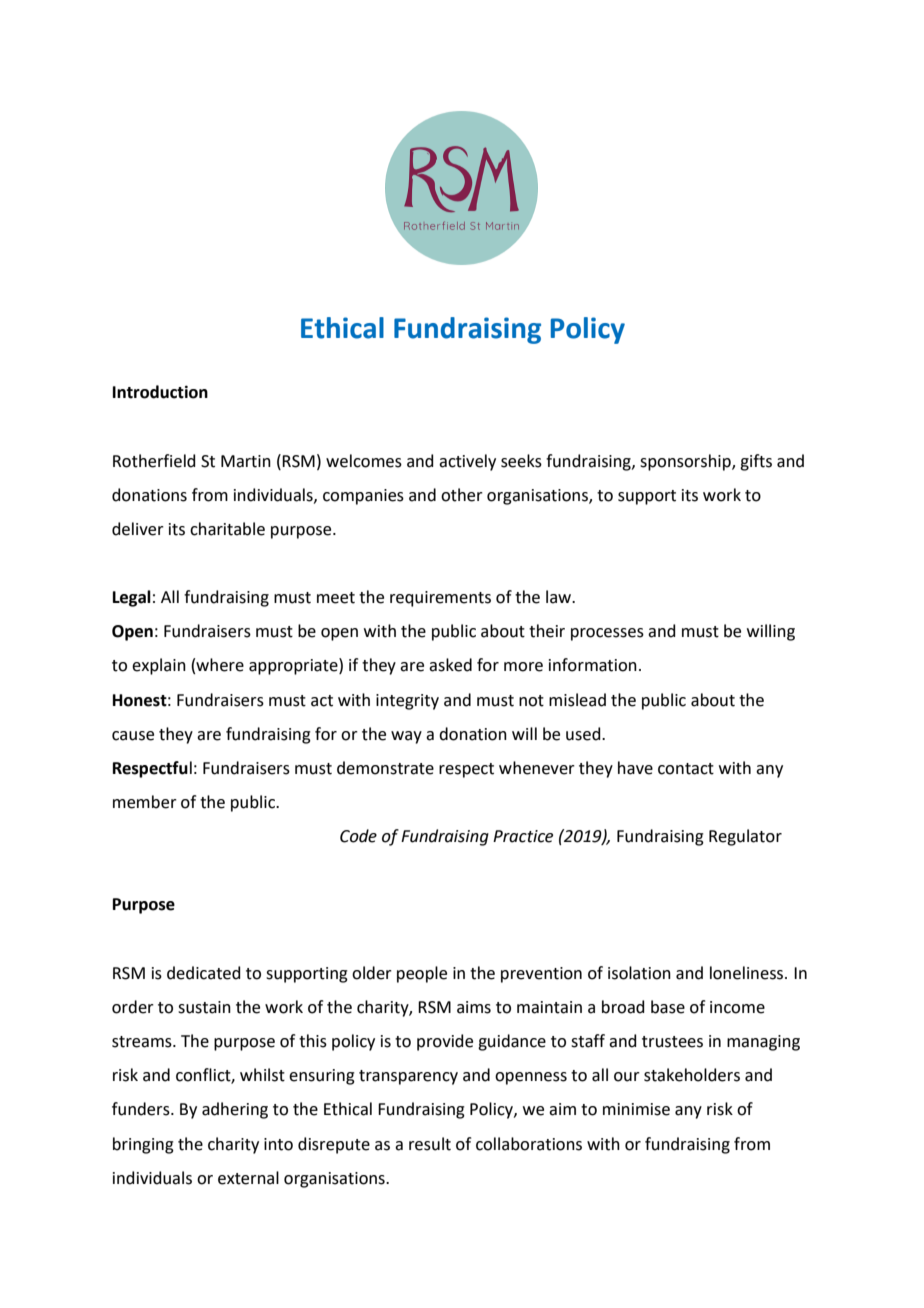 The width and height of the page is (924, 1308). I want to click on external, so click(248, 1178).
